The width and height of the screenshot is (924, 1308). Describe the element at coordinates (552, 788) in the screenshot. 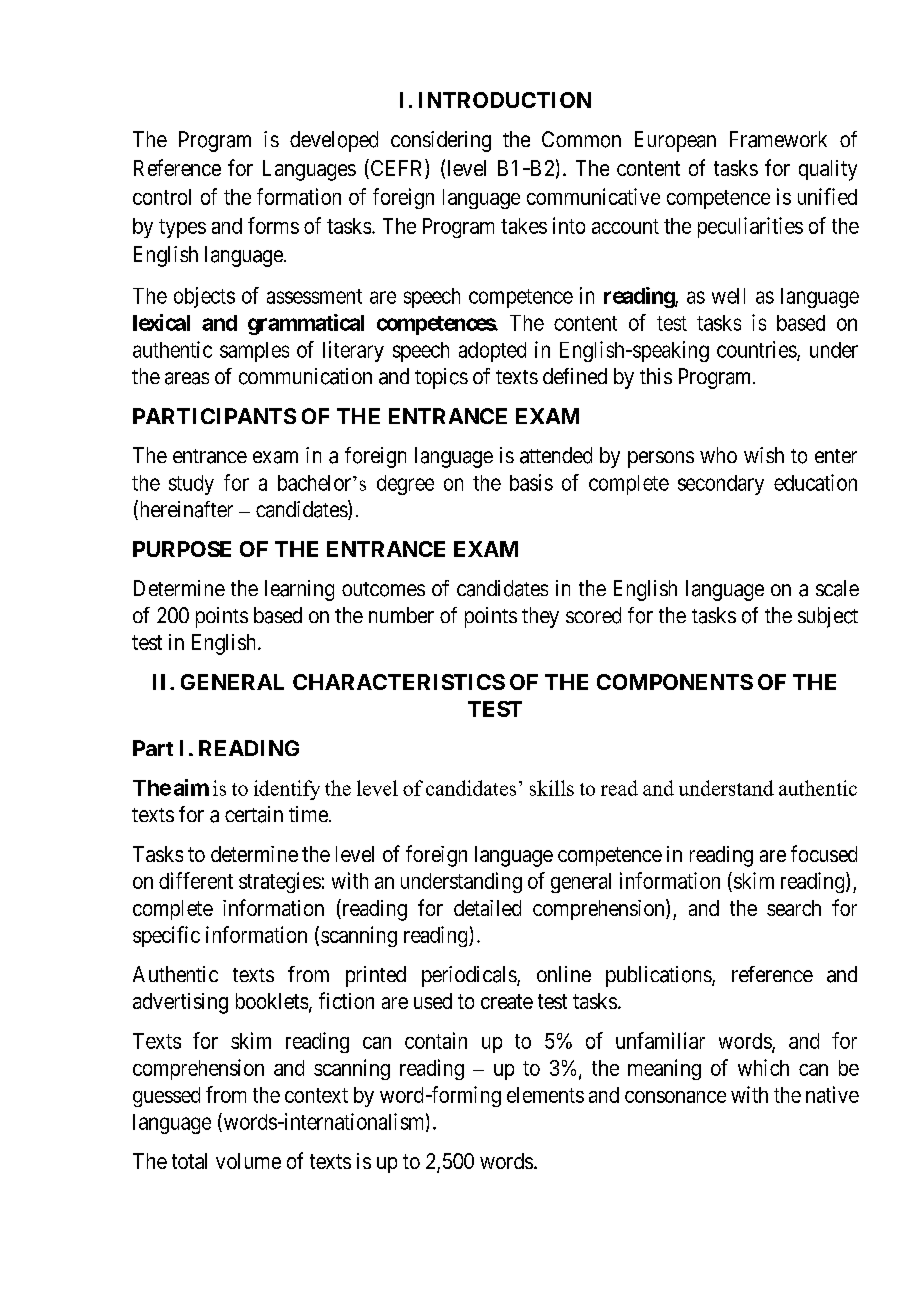

I see `skills` at that location.
